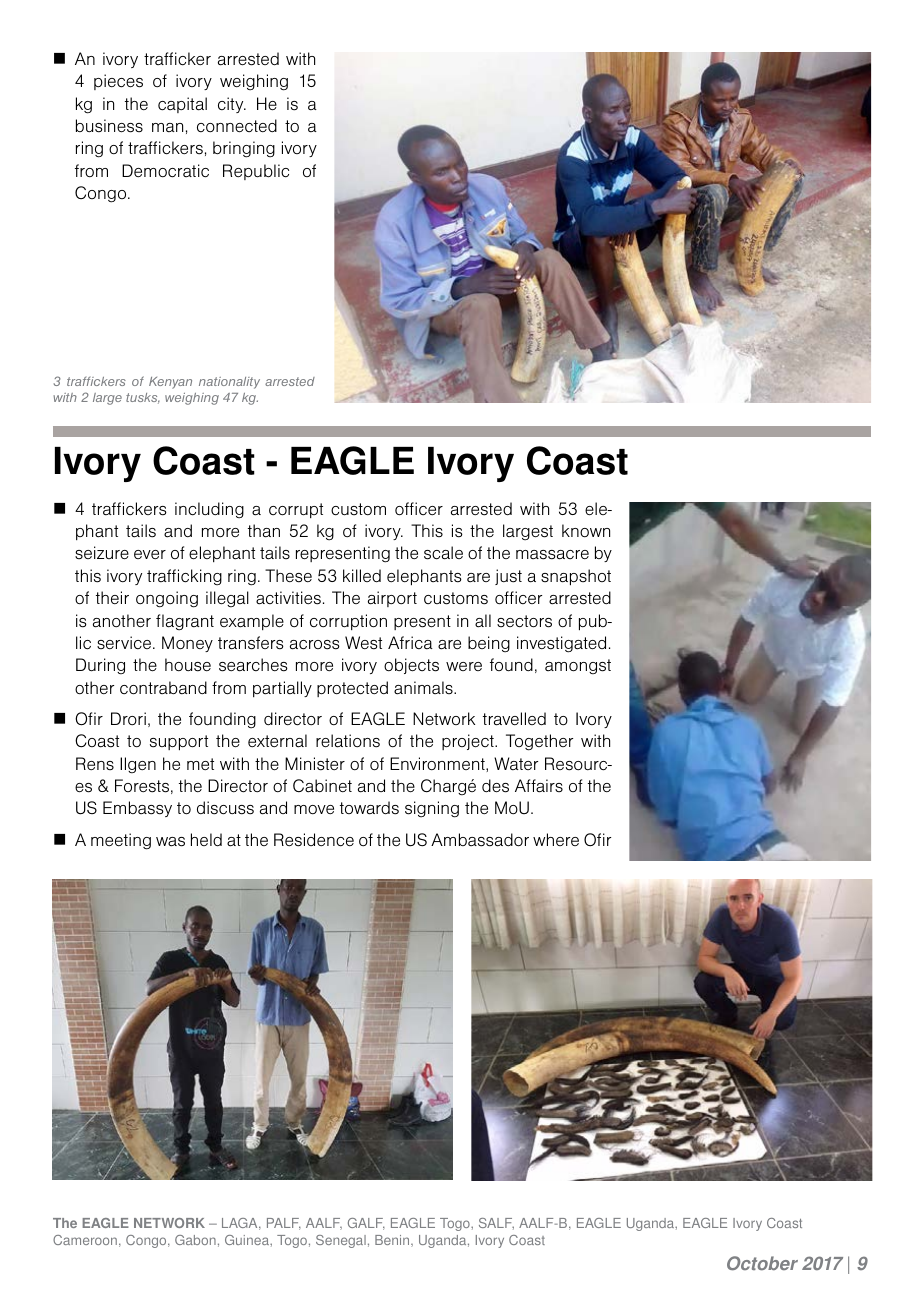 The height and width of the screenshot is (1308, 924). Describe the element at coordinates (256, 172) in the screenshot. I see `Republic` at that location.
